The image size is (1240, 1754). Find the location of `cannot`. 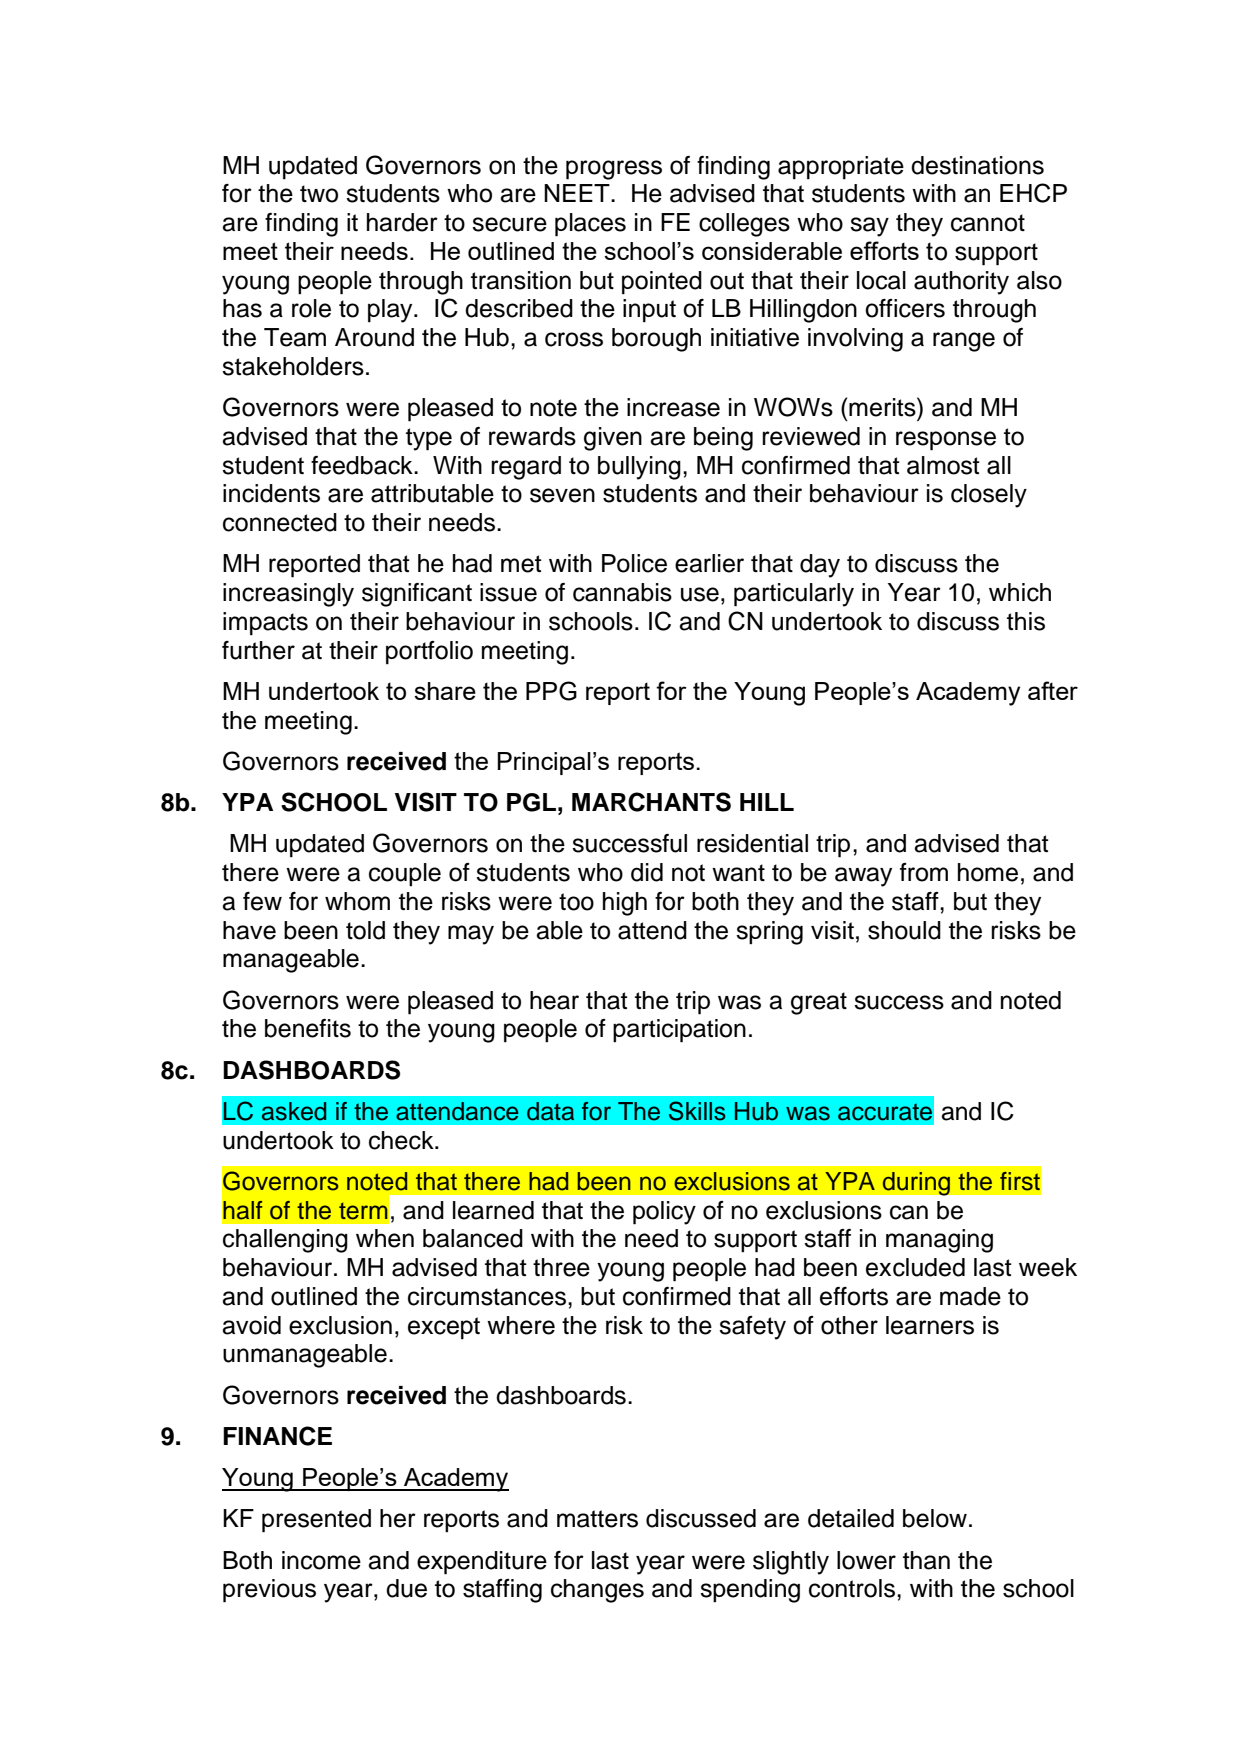

cannot is located at coordinates (988, 223).
